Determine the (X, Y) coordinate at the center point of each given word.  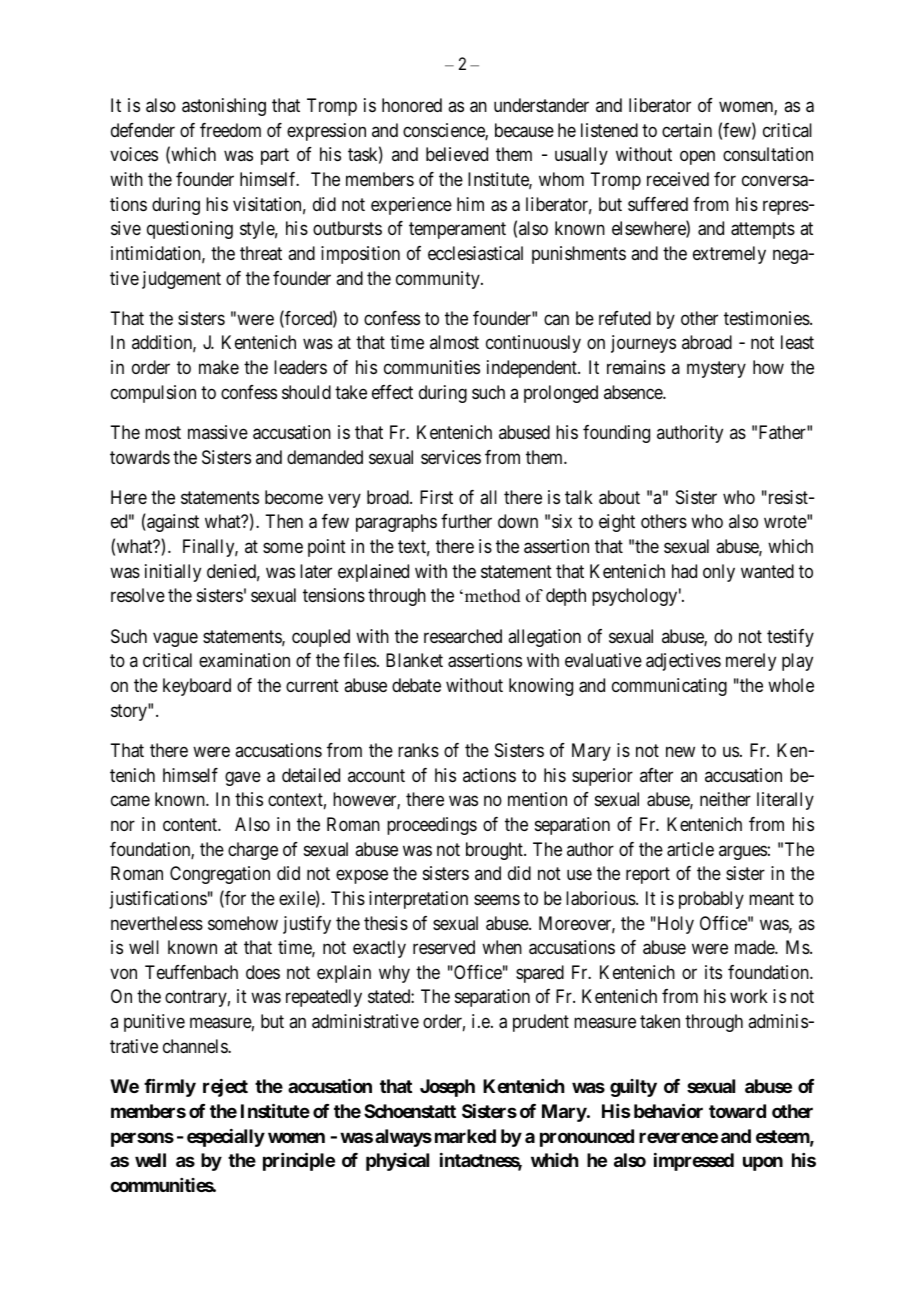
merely (751, 662)
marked (465, 1136)
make (219, 367)
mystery (716, 369)
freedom (230, 130)
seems (497, 899)
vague (175, 639)
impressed (694, 1162)
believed (457, 154)
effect (392, 392)
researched (463, 636)
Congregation (220, 875)
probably (711, 900)
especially (226, 1138)
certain (687, 130)
